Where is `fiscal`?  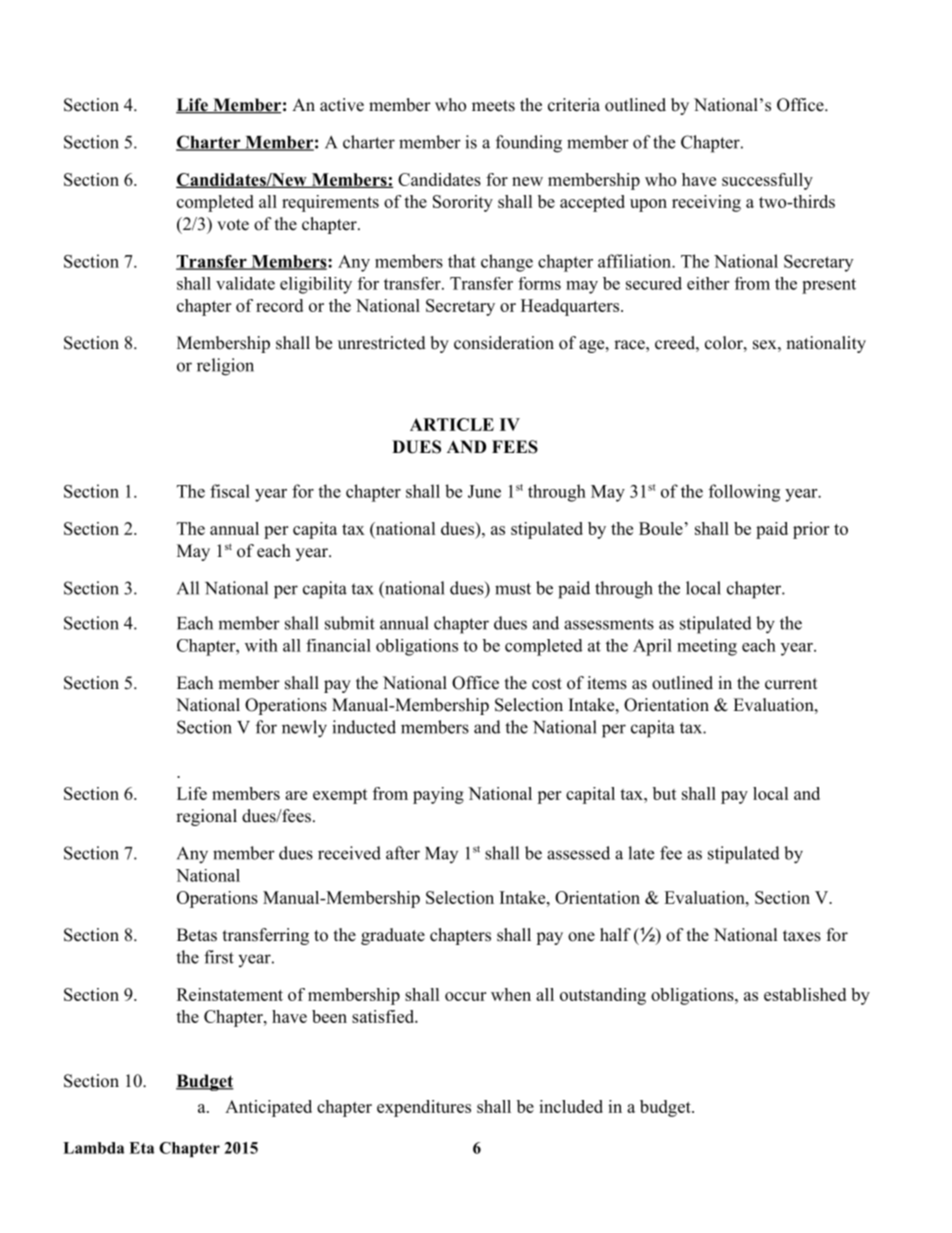 fiscal is located at coordinates (230, 491).
